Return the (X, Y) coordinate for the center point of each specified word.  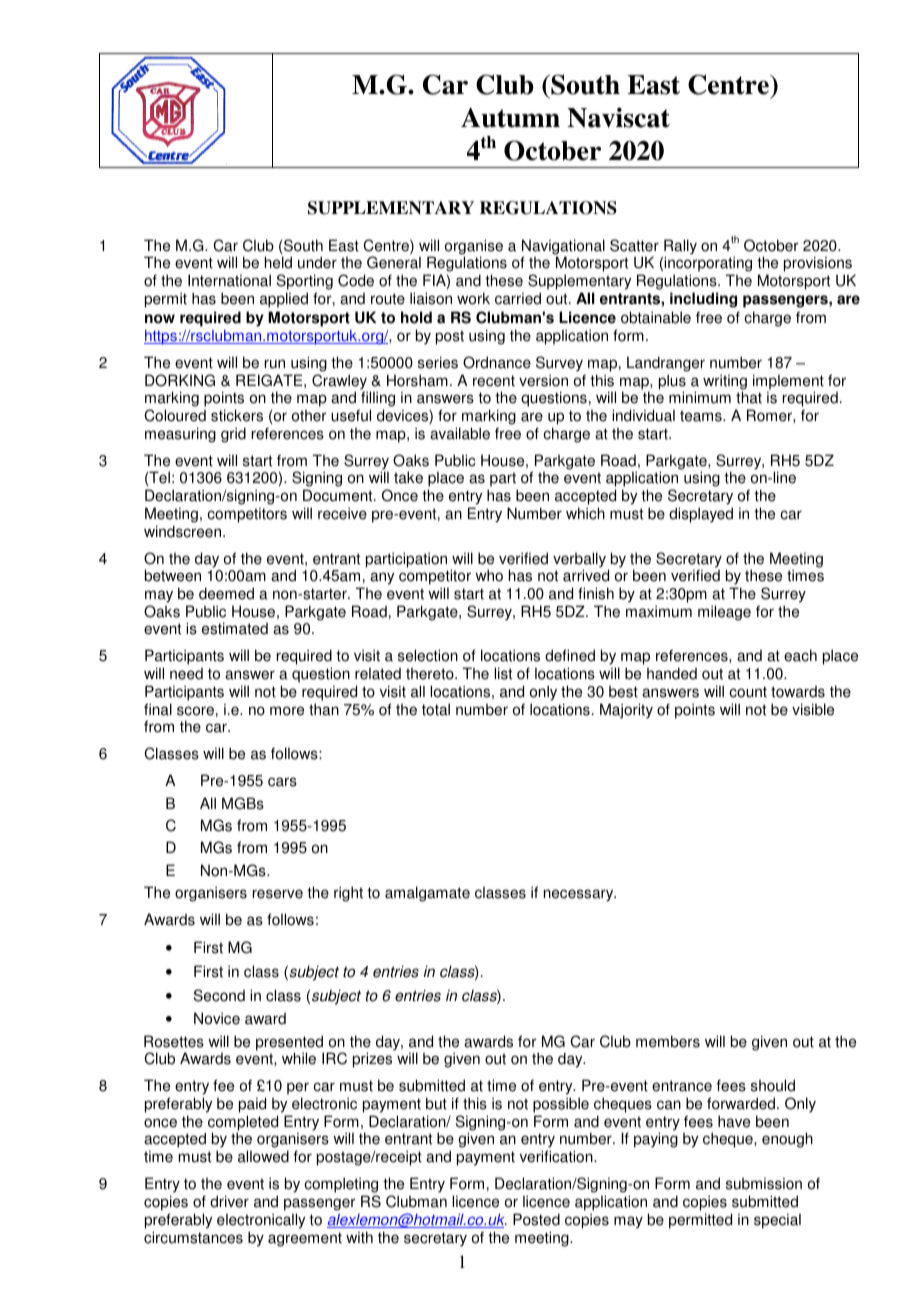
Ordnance (497, 362)
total (436, 709)
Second (219, 995)
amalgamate (427, 894)
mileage (724, 613)
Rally (679, 248)
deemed (226, 593)
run (275, 364)
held (278, 262)
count (748, 692)
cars (282, 782)
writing (725, 383)
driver (229, 1201)
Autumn (510, 117)
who (489, 575)
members (668, 1041)
